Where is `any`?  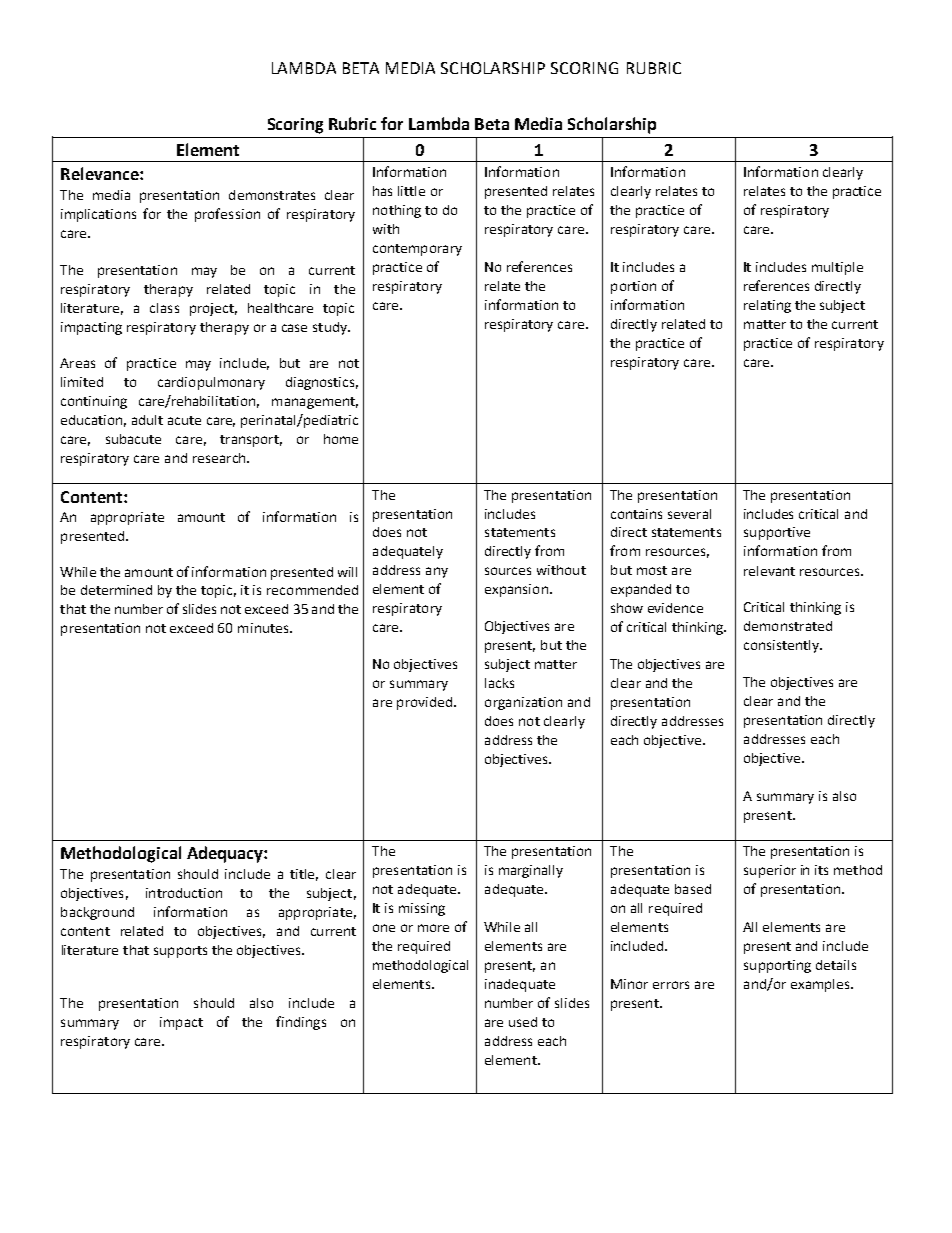 any is located at coordinates (437, 572).
